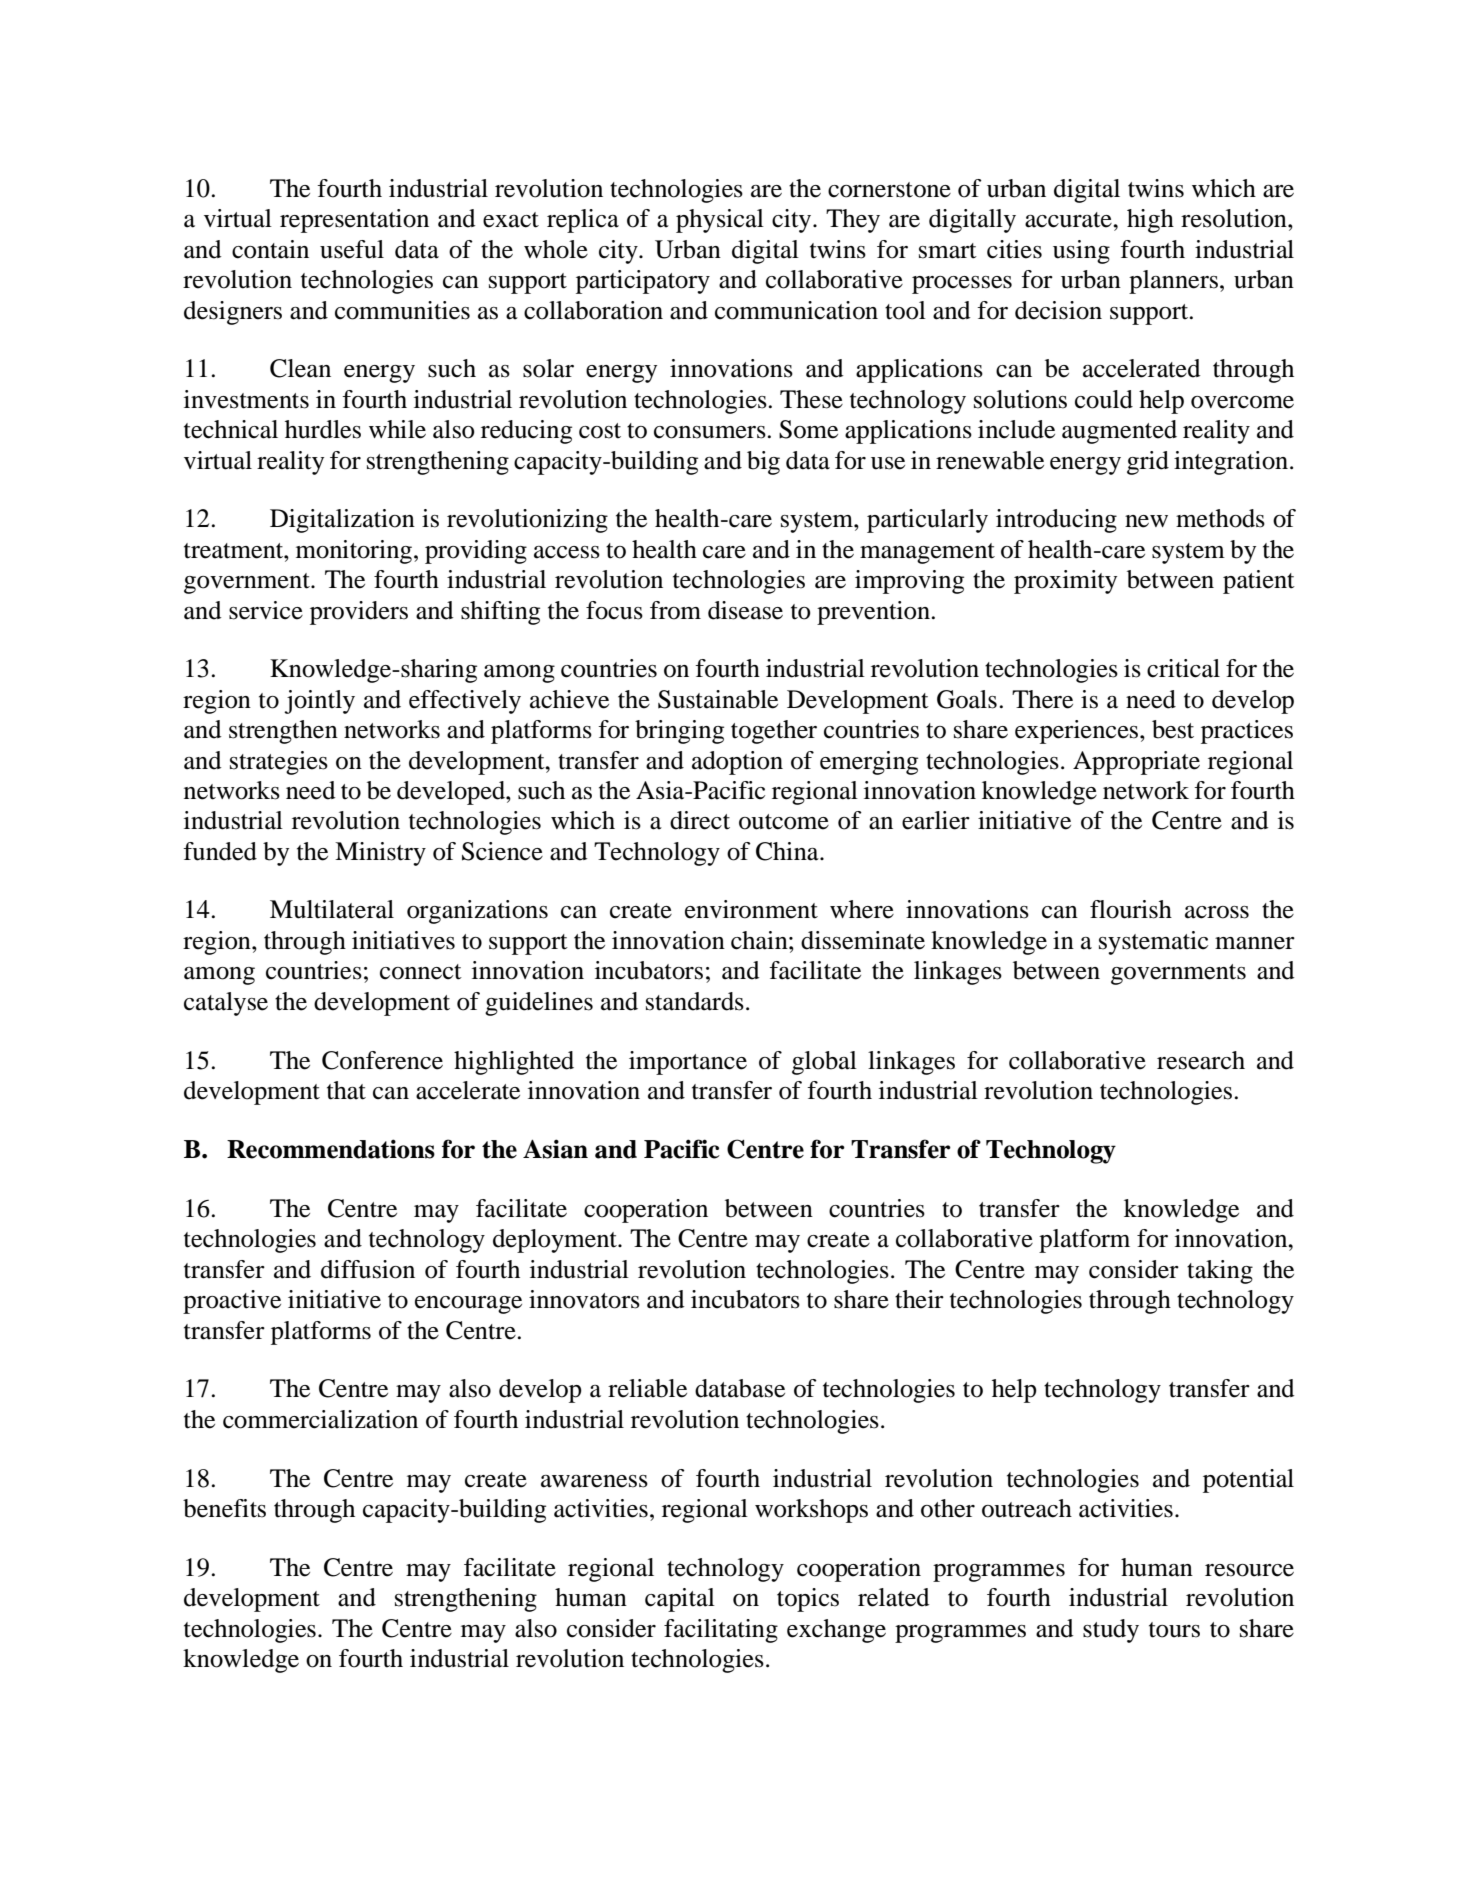 The height and width of the image is (1898, 1467). Describe the element at coordinates (1081, 252) in the image. I see `using` at that location.
